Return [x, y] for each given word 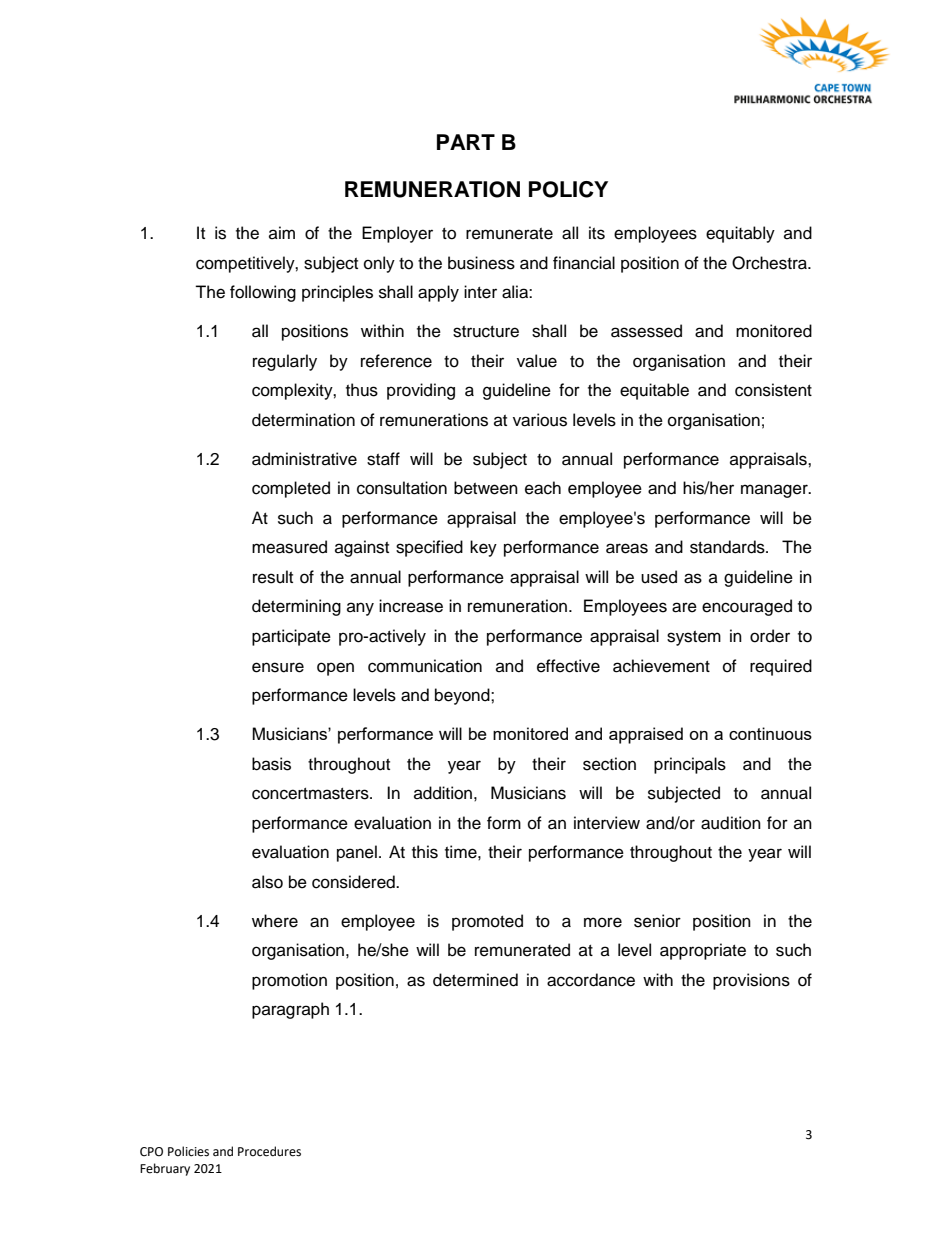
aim [282, 232]
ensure [278, 667]
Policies [188, 1151]
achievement [661, 666]
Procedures [269, 1151]
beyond [463, 696]
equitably [740, 234]
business [481, 263]
